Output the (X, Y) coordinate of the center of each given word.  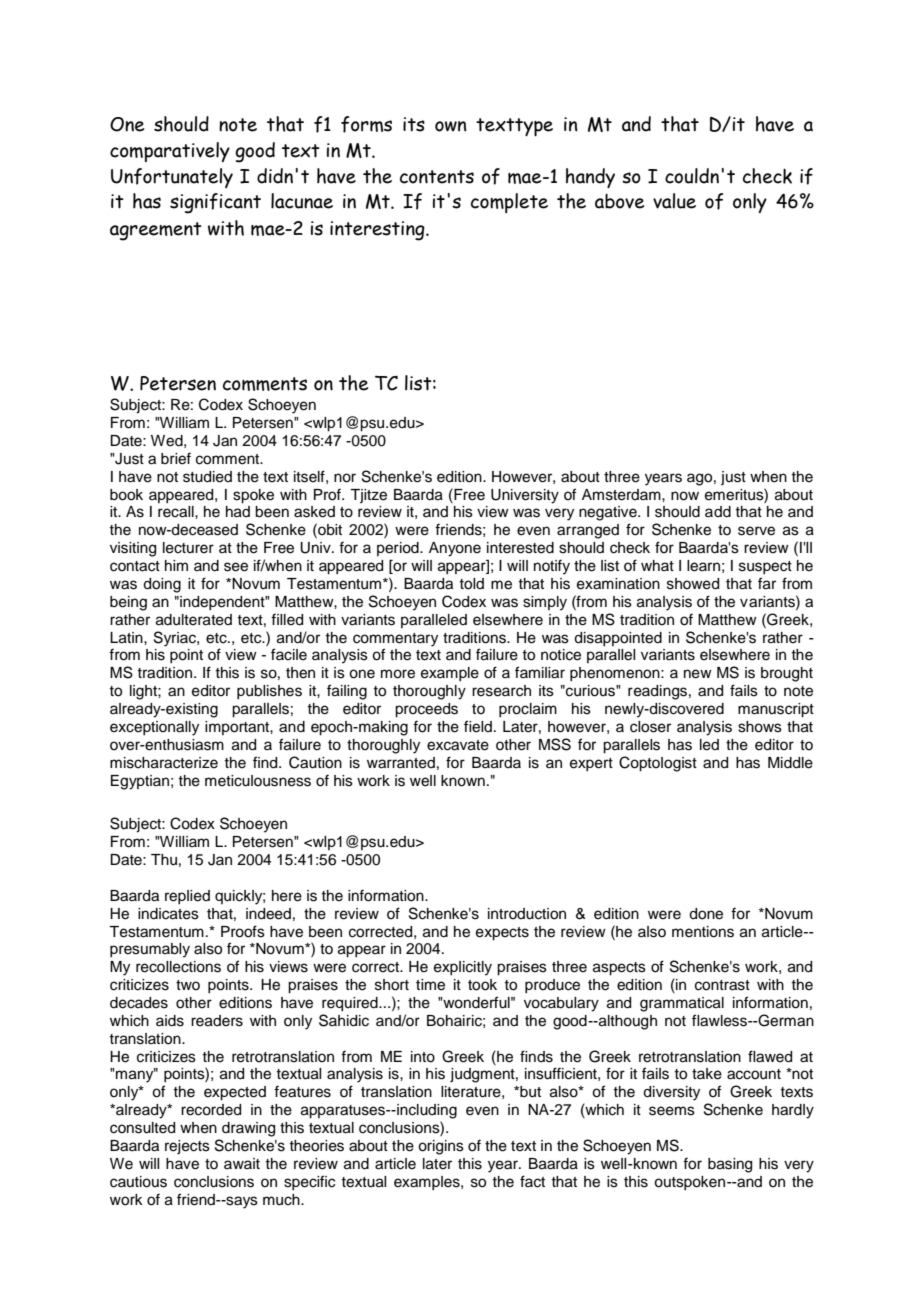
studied (207, 477)
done (706, 914)
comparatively (170, 152)
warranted (401, 763)
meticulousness (258, 781)
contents (437, 177)
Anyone (455, 549)
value (674, 201)
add (718, 512)
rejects (187, 1147)
